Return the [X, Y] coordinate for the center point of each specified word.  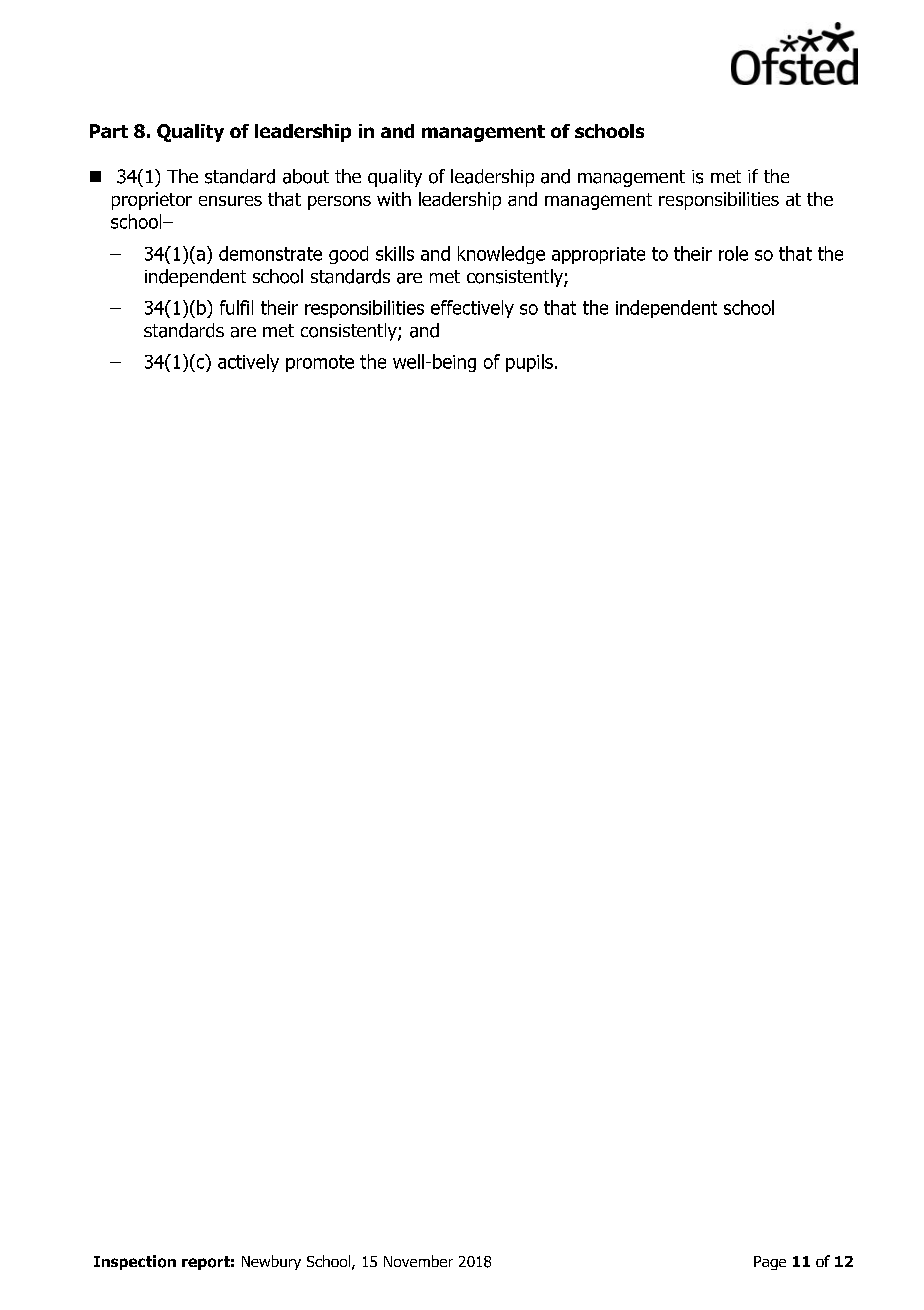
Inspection [135, 1262]
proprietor [152, 201]
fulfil [236, 307]
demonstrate [270, 253]
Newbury [271, 1262]
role [733, 253]
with [394, 199]
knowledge [501, 255]
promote [320, 363]
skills [395, 253]
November [418, 1261]
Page [770, 1263]
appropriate [598, 255]
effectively [472, 309]
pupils [529, 363]
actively [248, 363]
